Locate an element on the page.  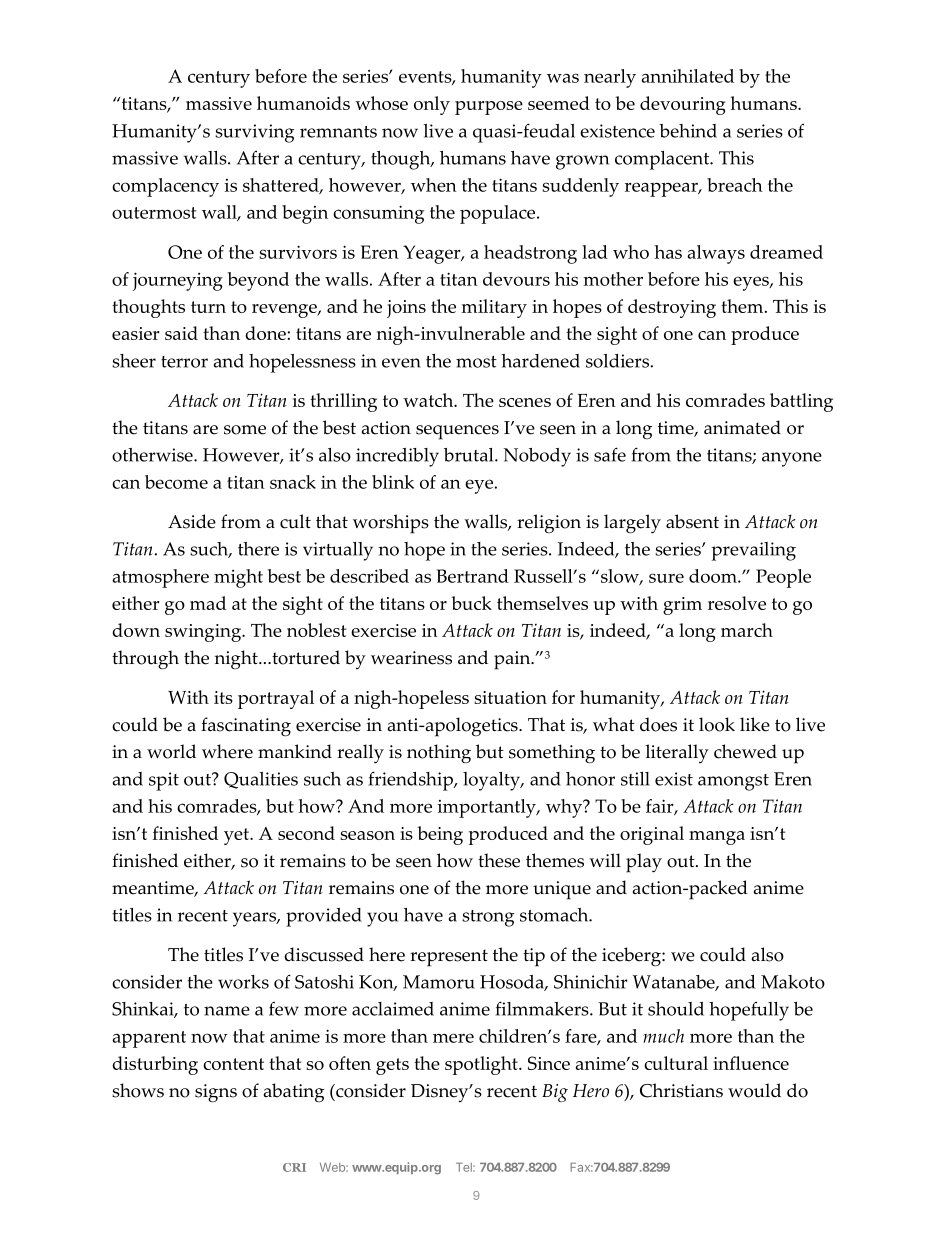
sequences is located at coordinates (457, 432).
